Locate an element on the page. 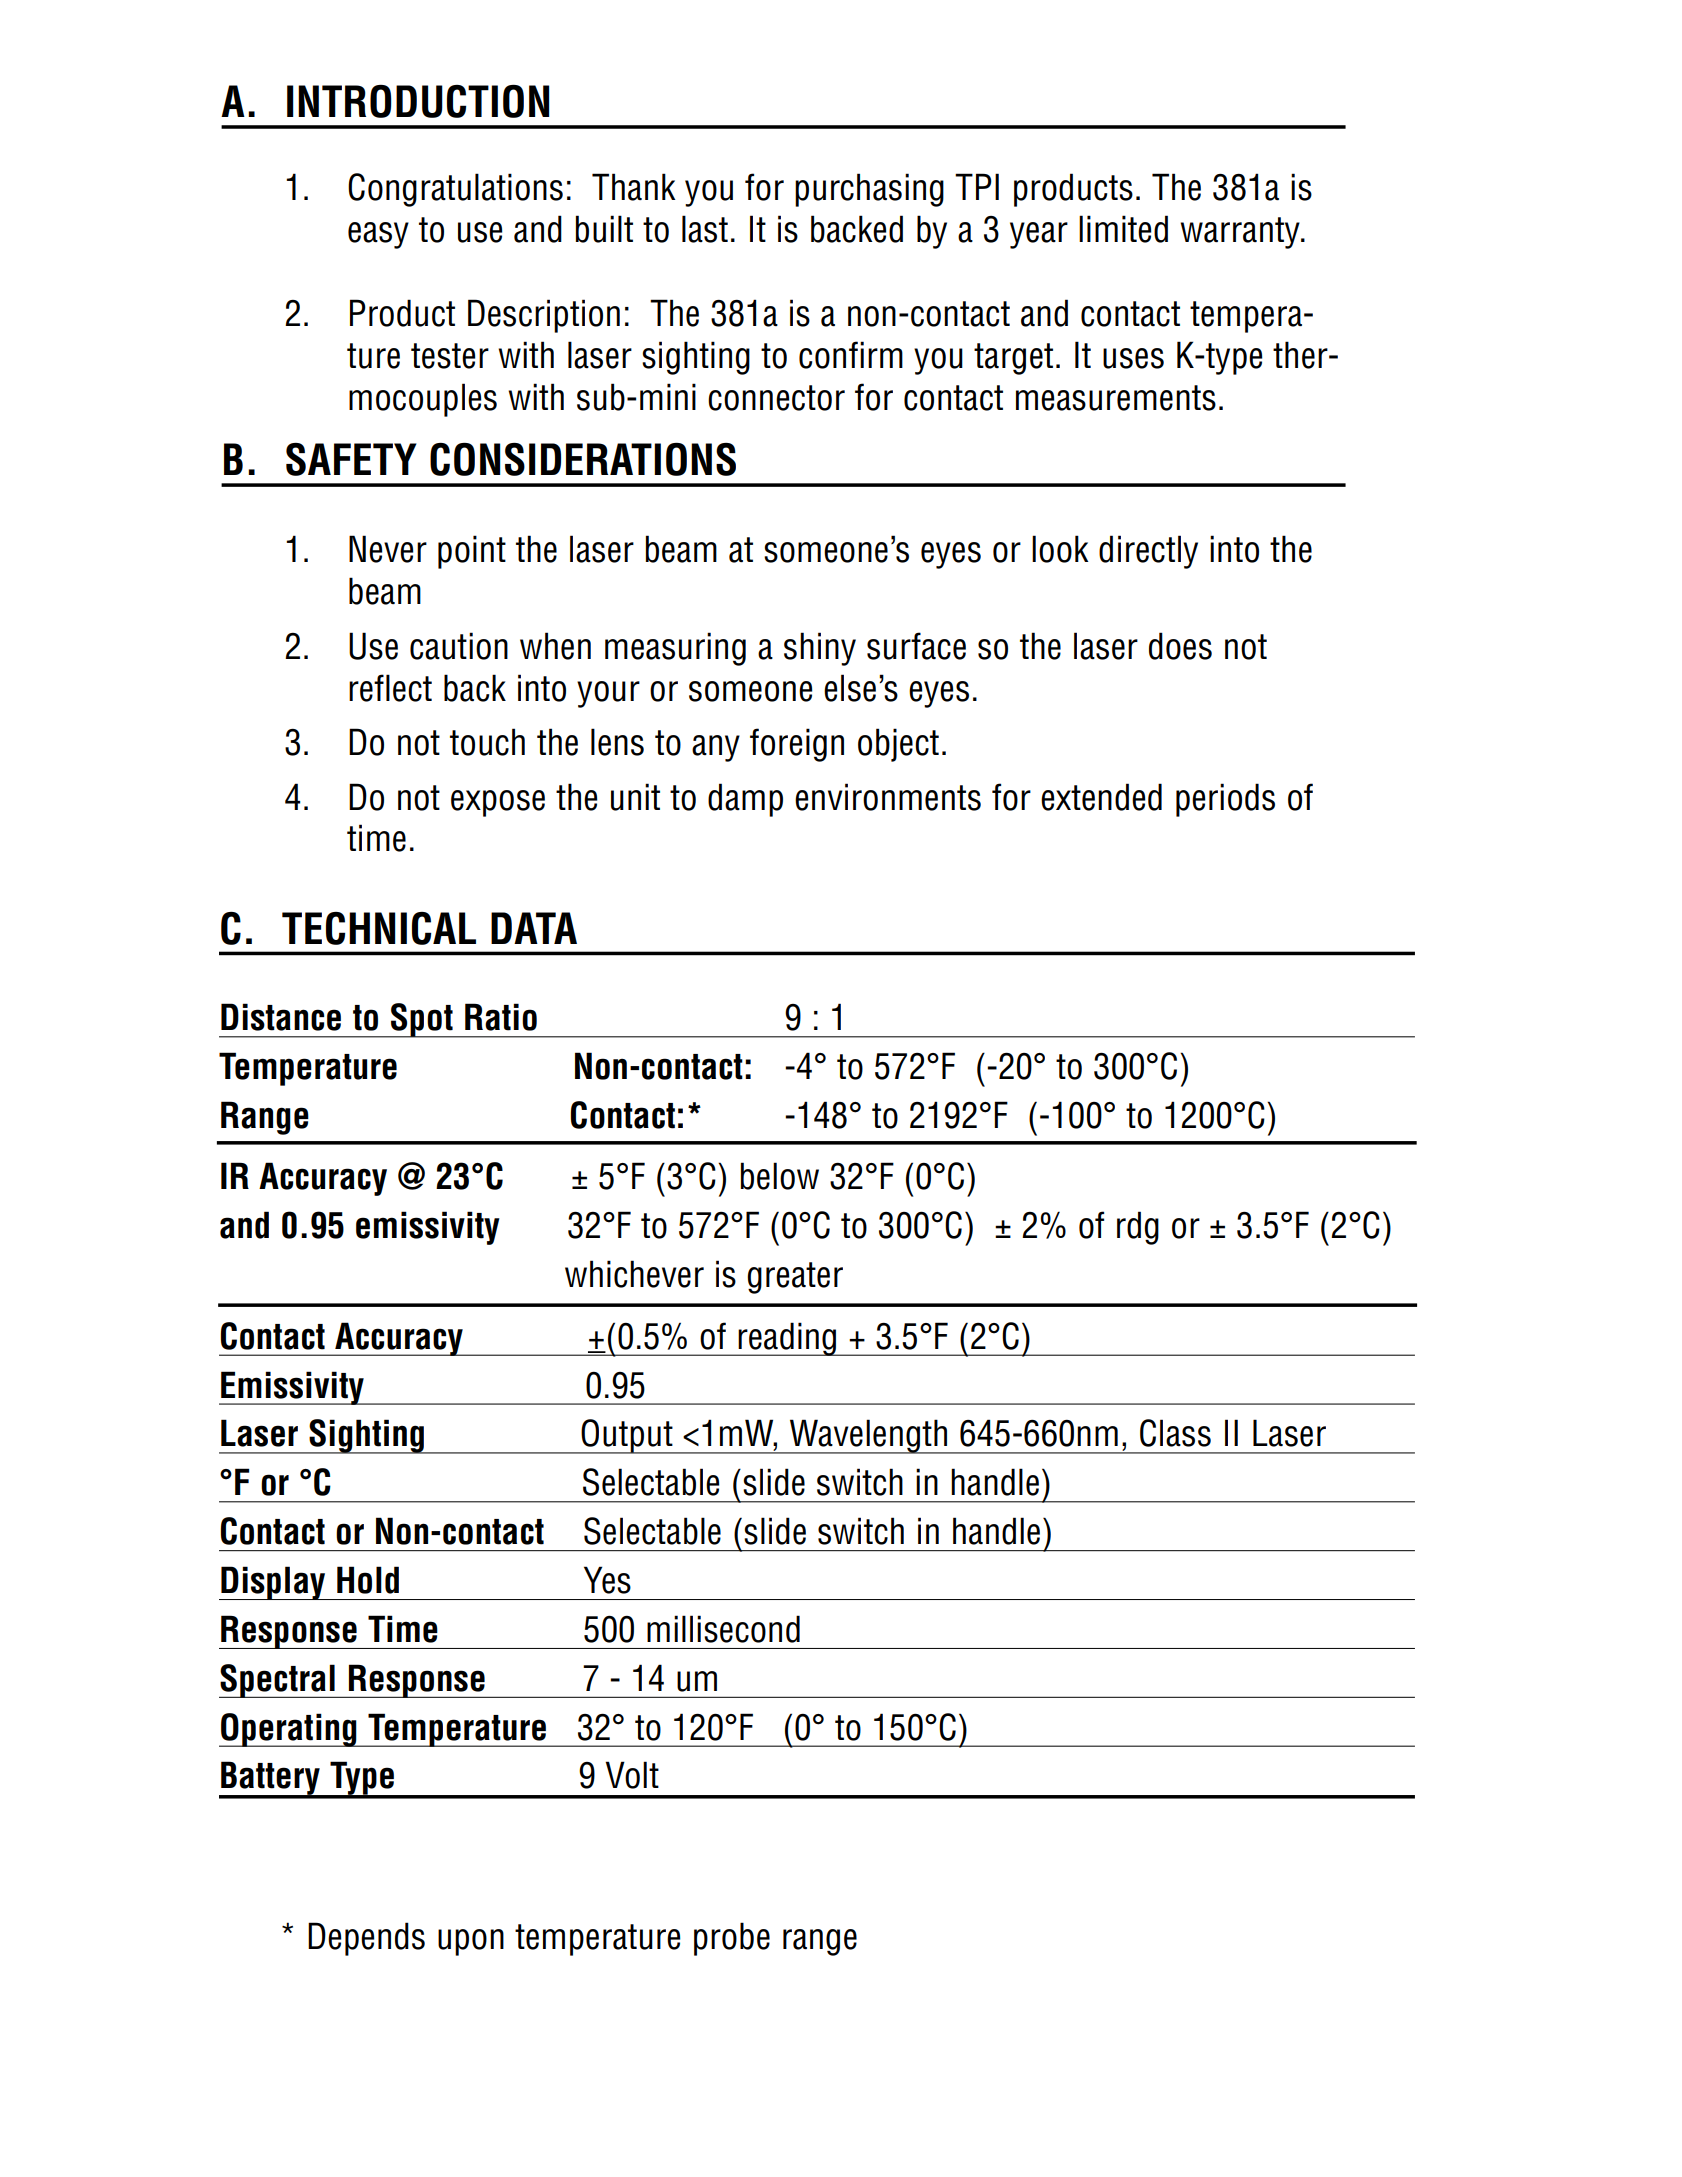 The width and height of the document is (1682, 2177). Wavelength is located at coordinates (869, 1436).
